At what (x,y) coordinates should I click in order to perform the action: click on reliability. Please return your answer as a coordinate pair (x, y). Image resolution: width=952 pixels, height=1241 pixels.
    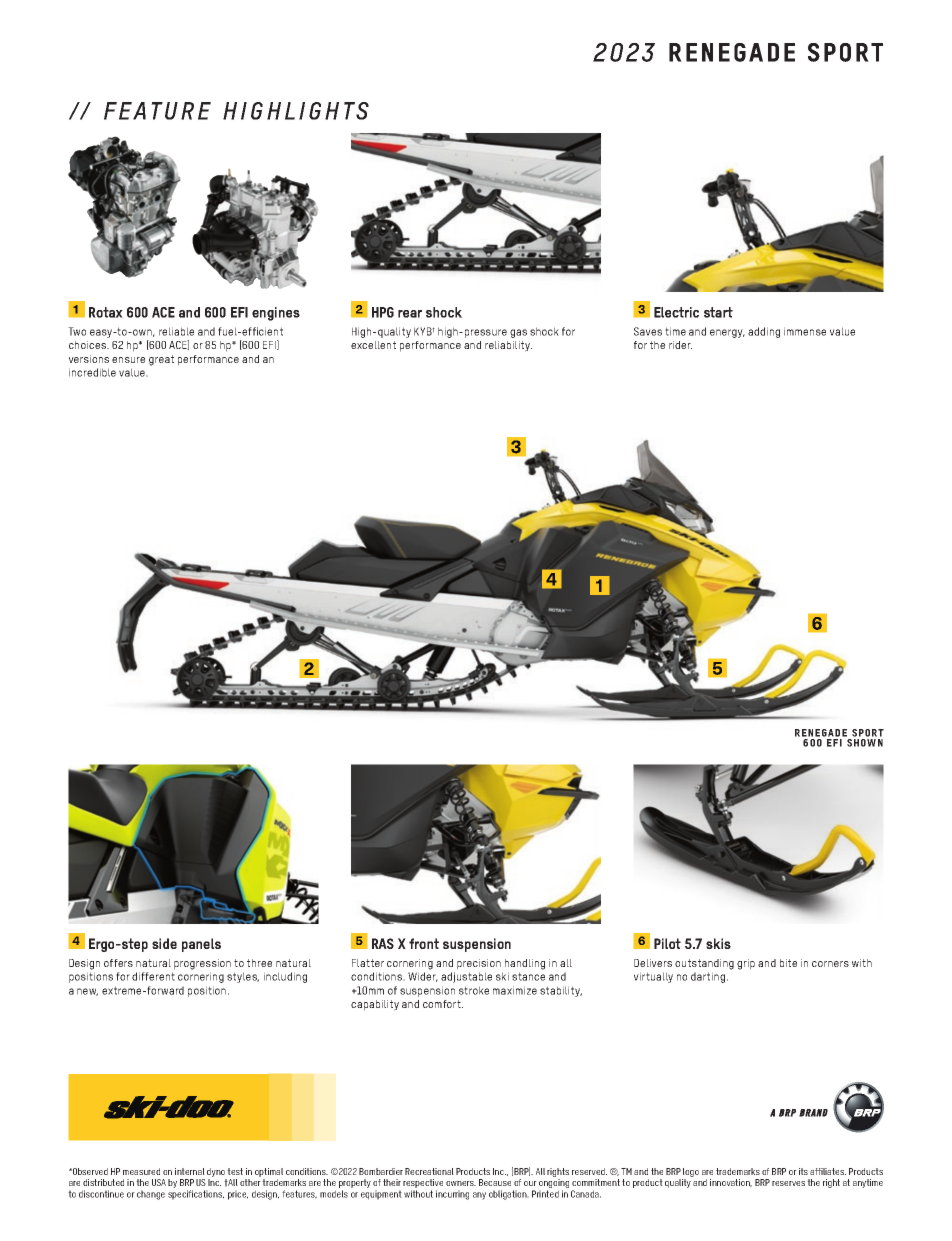
    Looking at the image, I should click on (508, 346).
